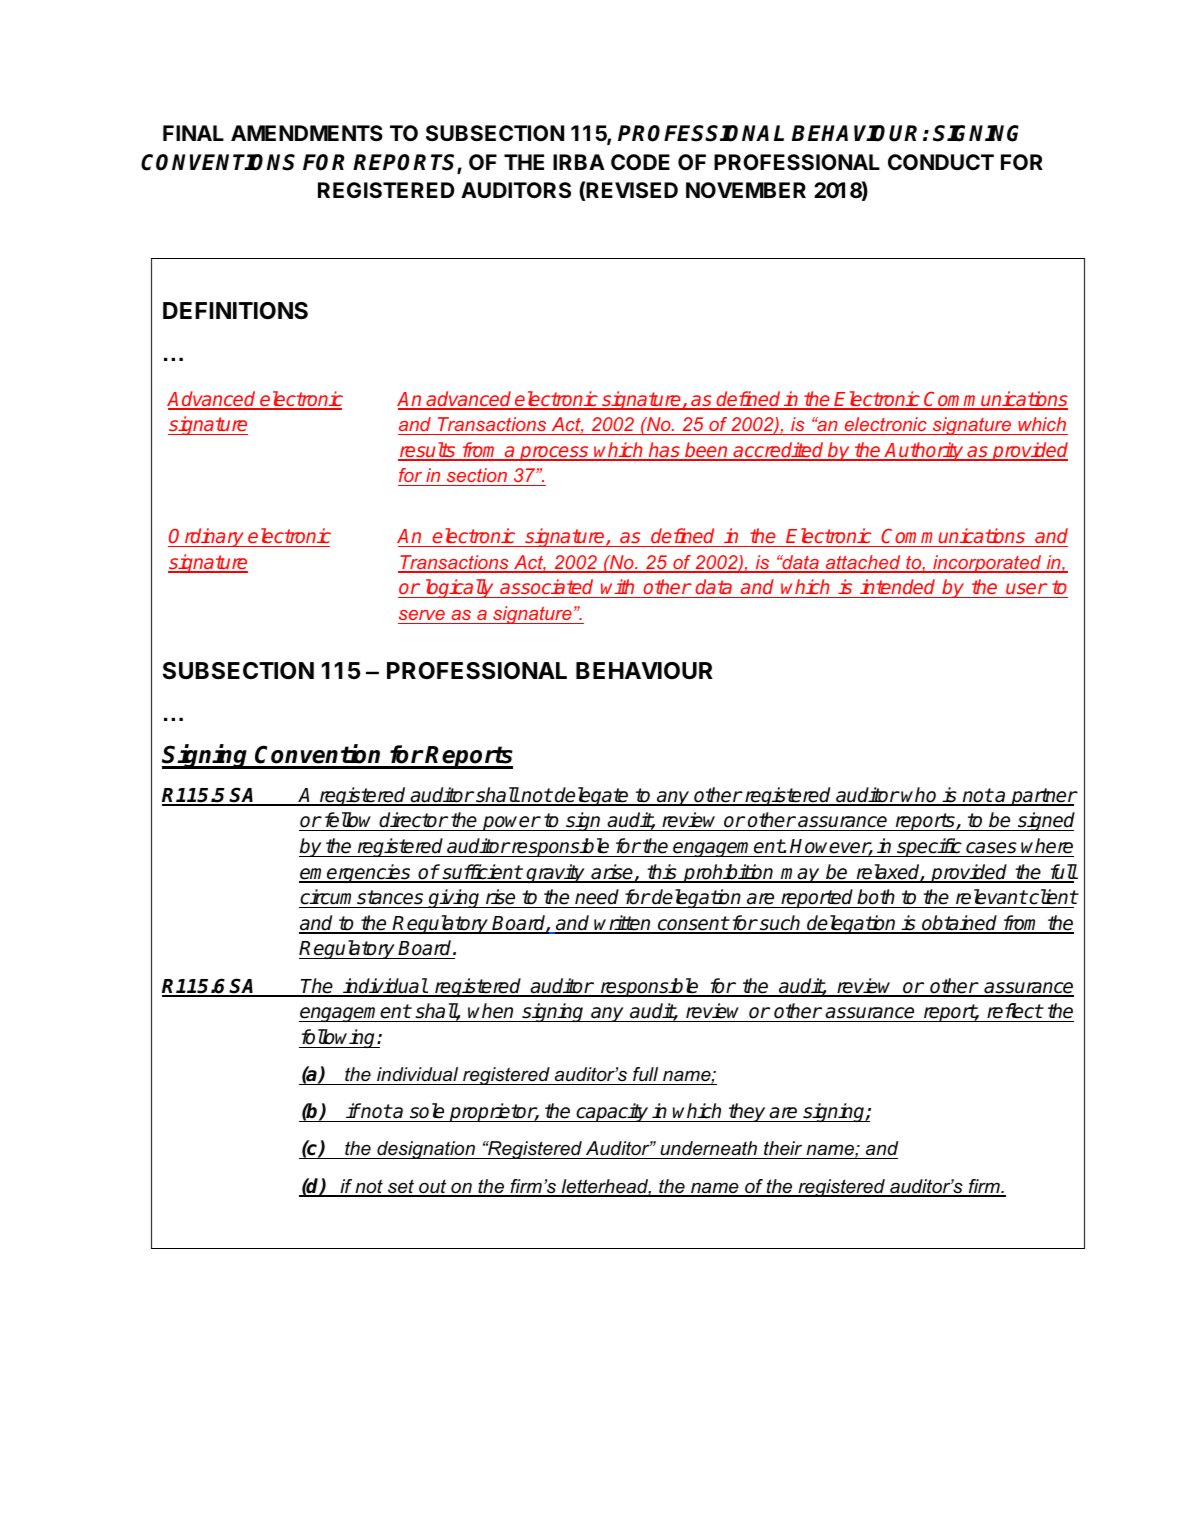 This screenshot has width=1185, height=1533. I want to click on set, so click(401, 1187).
